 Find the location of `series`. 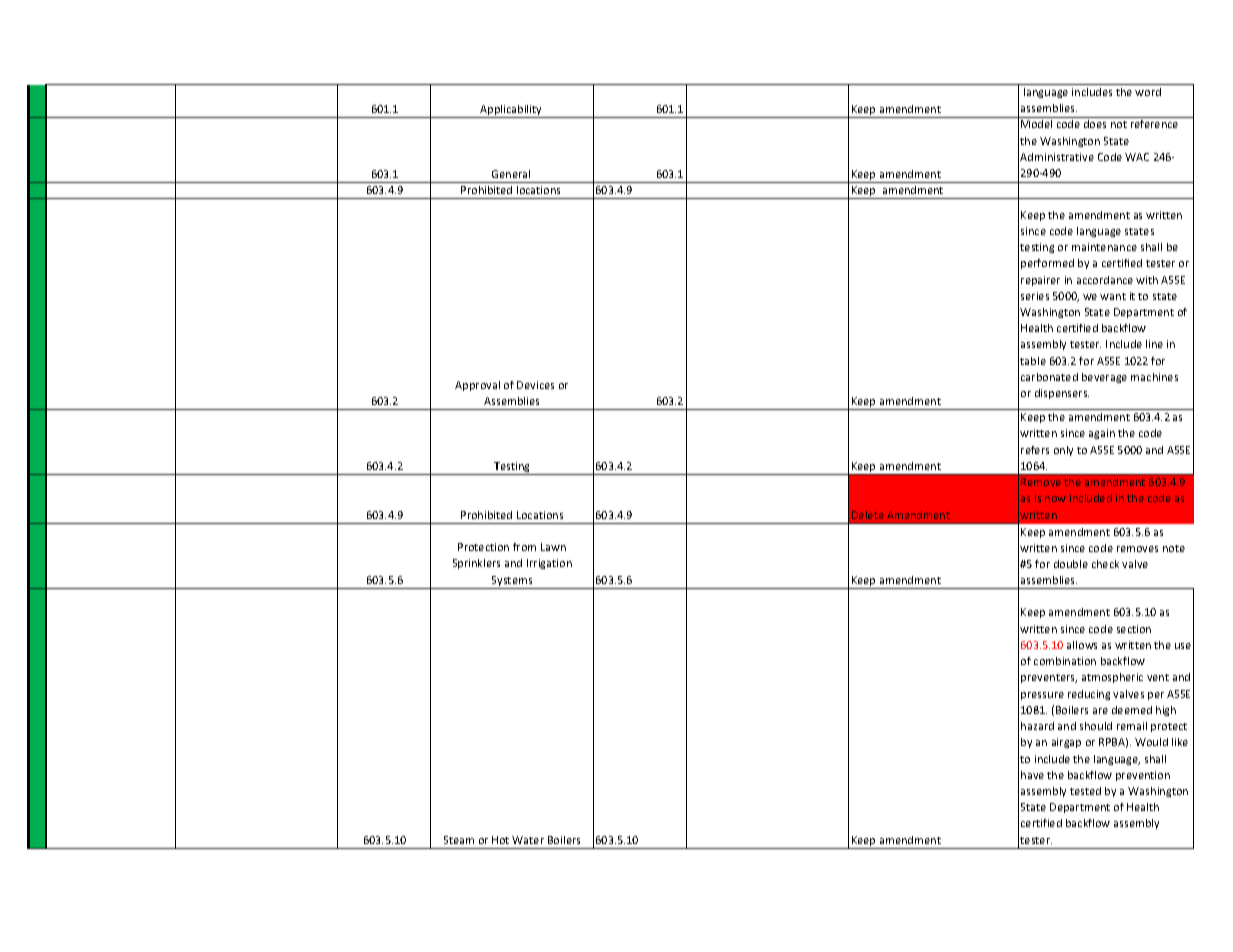

series is located at coordinates (1035, 296).
